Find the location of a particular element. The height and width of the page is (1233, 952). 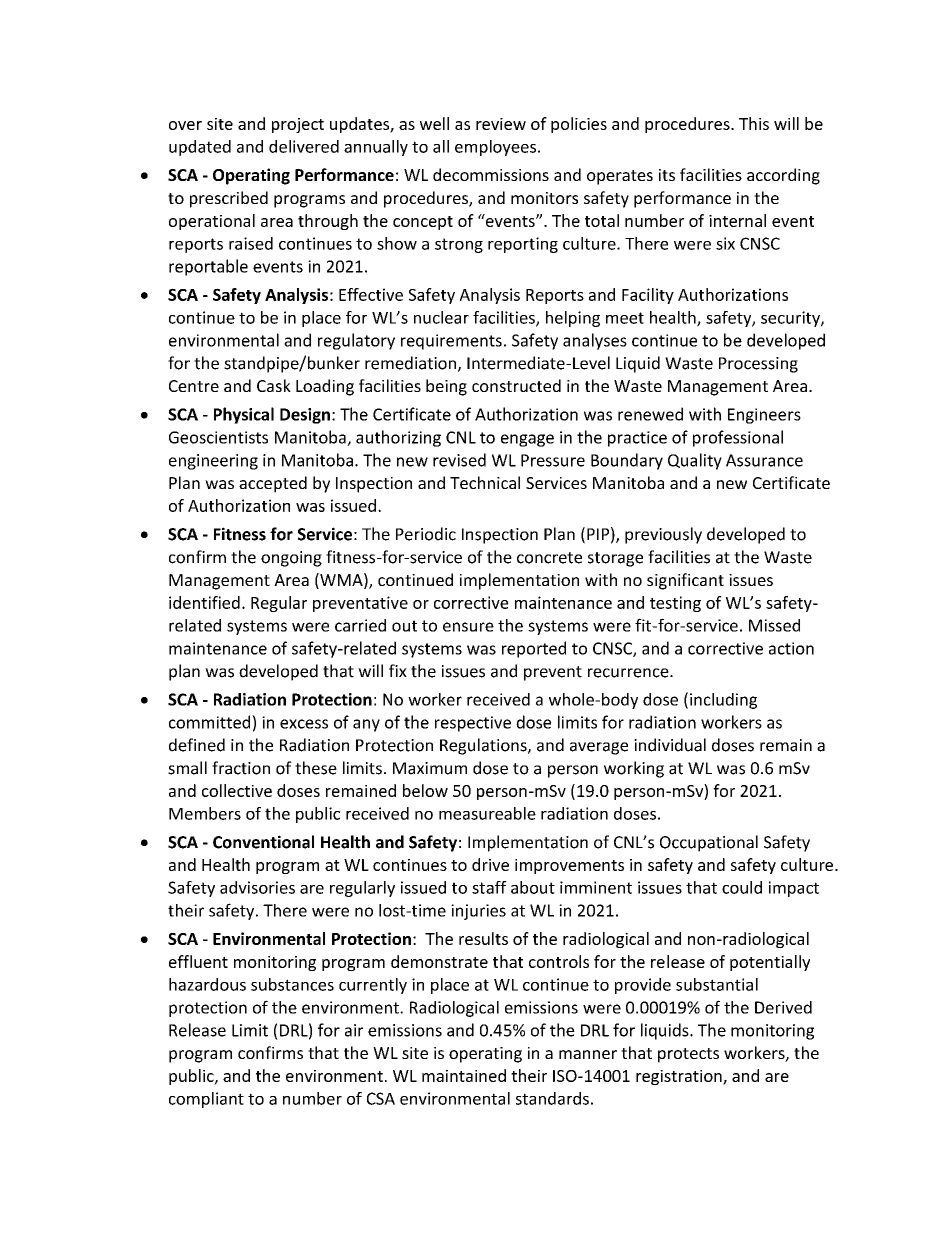

compliant is located at coordinates (206, 1100).
